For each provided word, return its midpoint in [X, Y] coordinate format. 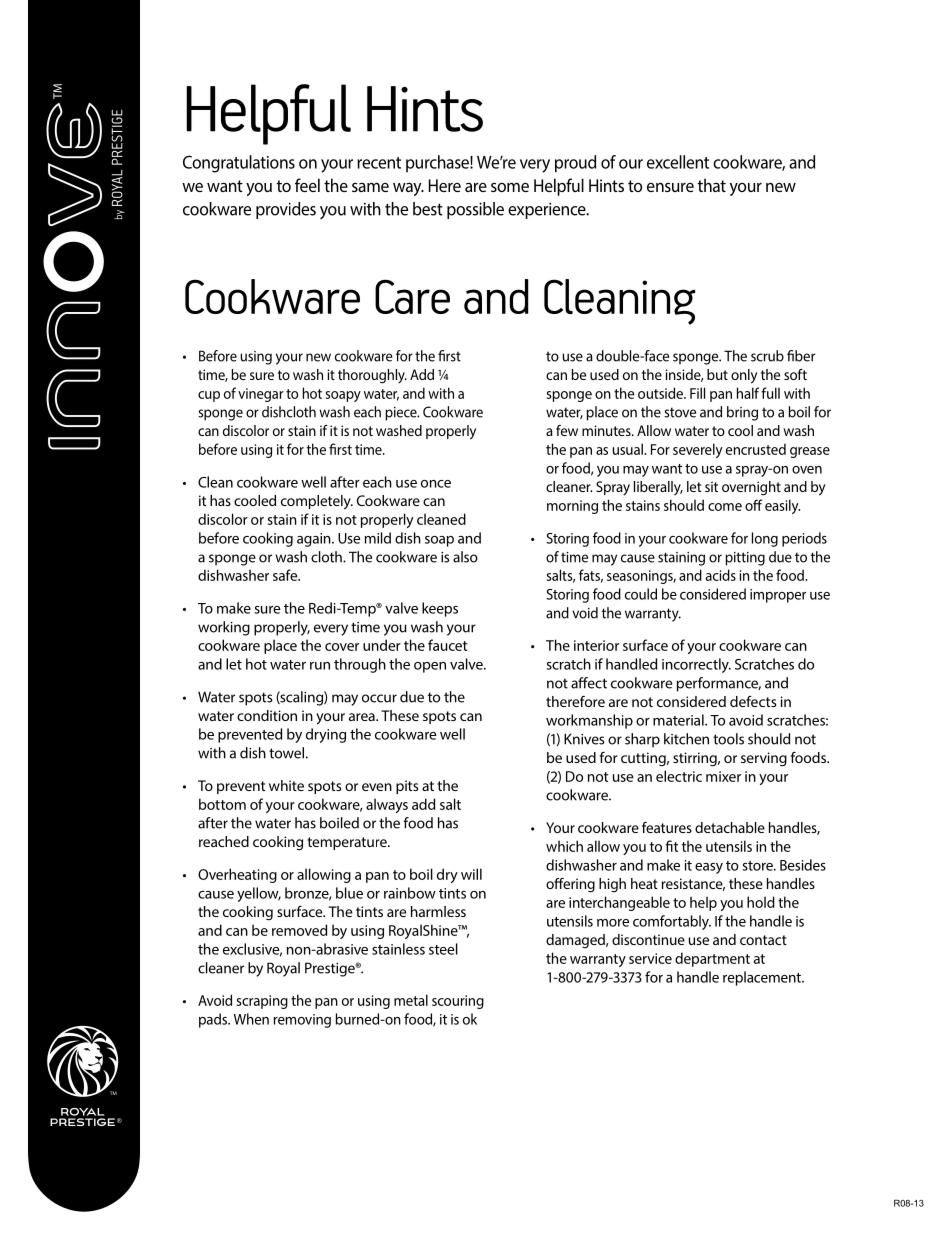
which [564, 846]
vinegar [261, 395]
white [286, 785]
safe [286, 575]
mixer [723, 776]
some [510, 187]
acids [721, 575]
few [567, 430]
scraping [262, 1002]
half [748, 393]
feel [307, 185]
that [712, 185]
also [465, 557]
